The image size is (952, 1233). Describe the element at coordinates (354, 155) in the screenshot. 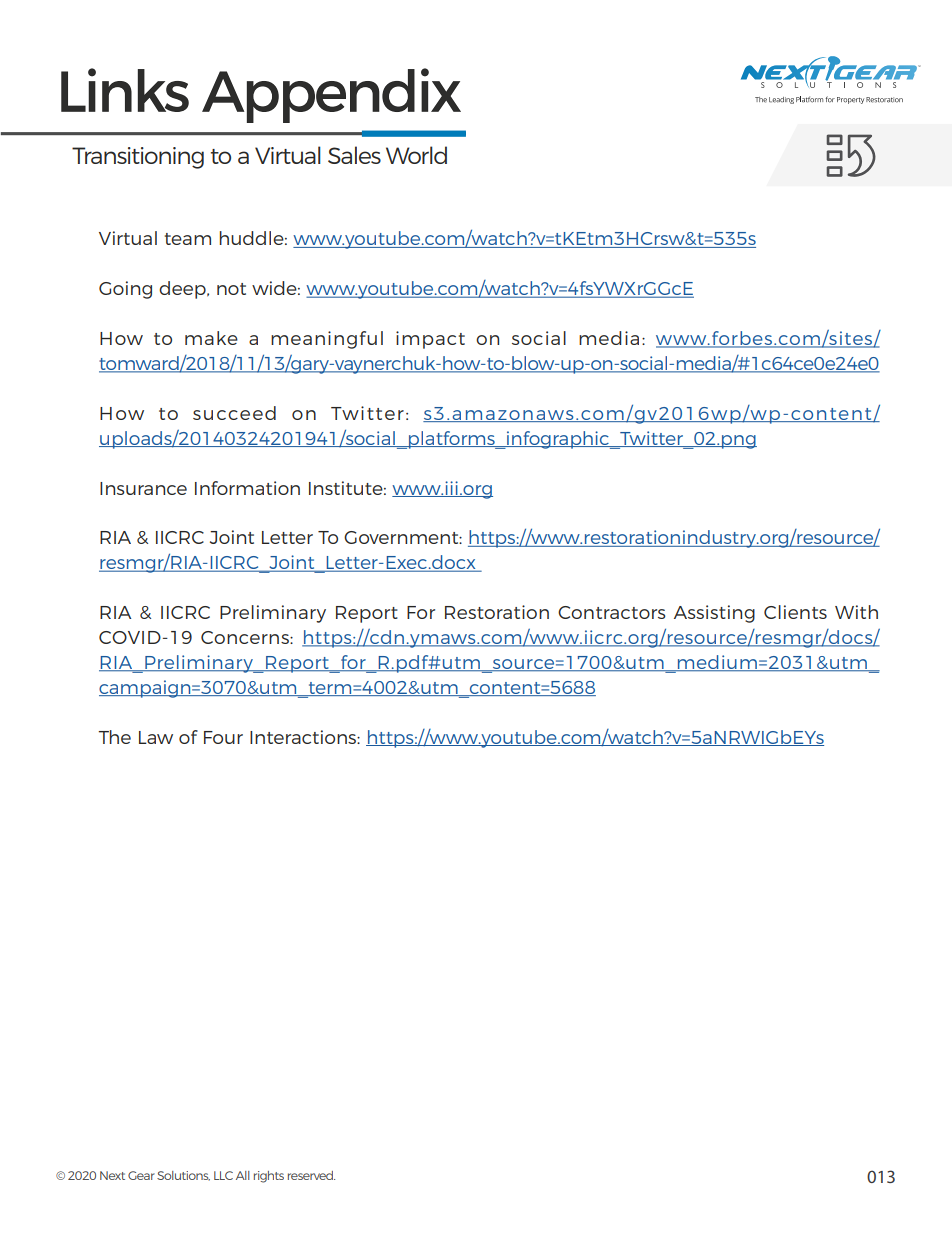

I see `Sales` at that location.
